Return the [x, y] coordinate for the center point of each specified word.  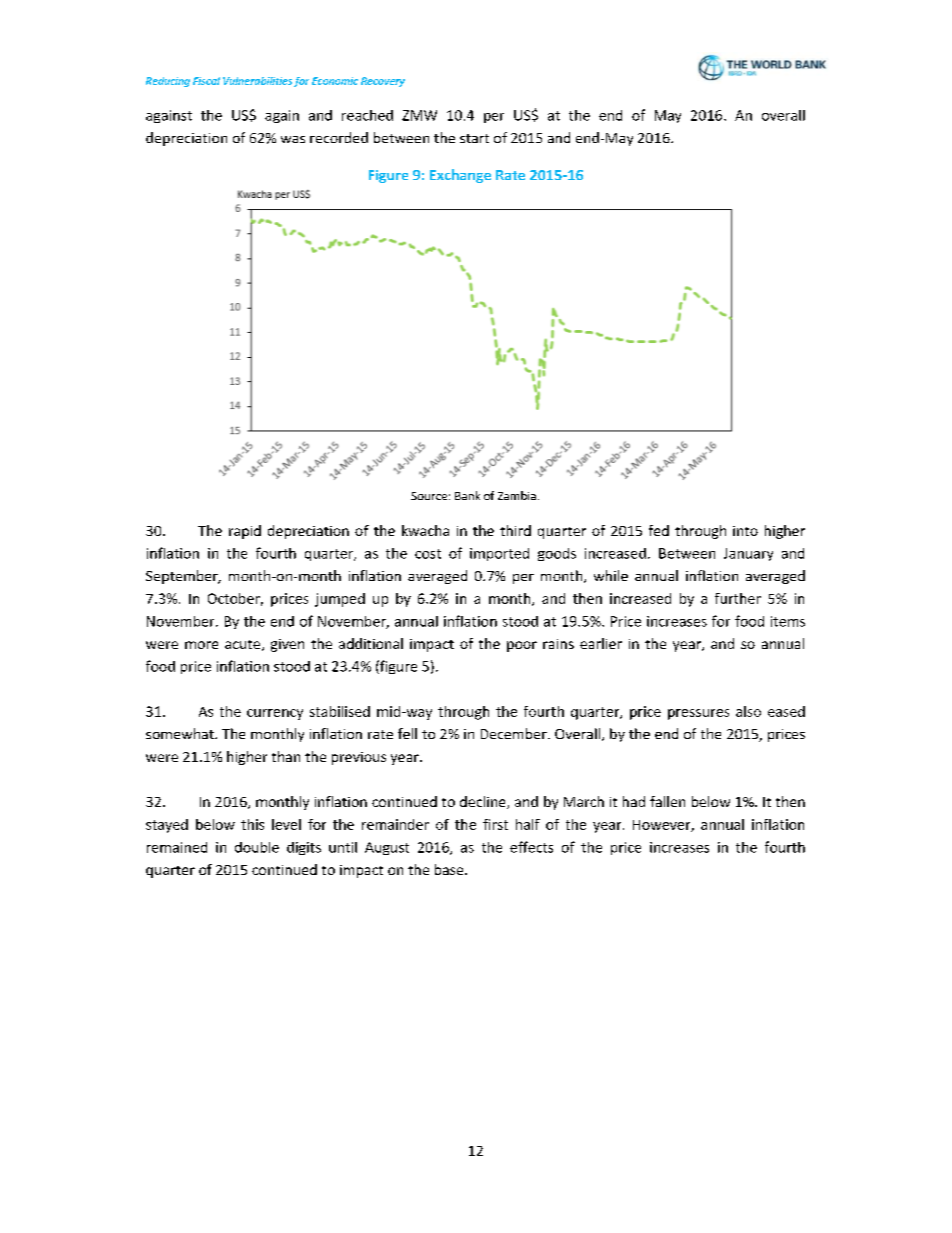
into [745, 531]
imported [499, 554]
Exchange [460, 176]
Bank [467, 495]
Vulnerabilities [257, 81]
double [257, 847]
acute [242, 644]
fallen [667, 801]
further [738, 598]
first [495, 824]
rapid [245, 532]
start [474, 138]
